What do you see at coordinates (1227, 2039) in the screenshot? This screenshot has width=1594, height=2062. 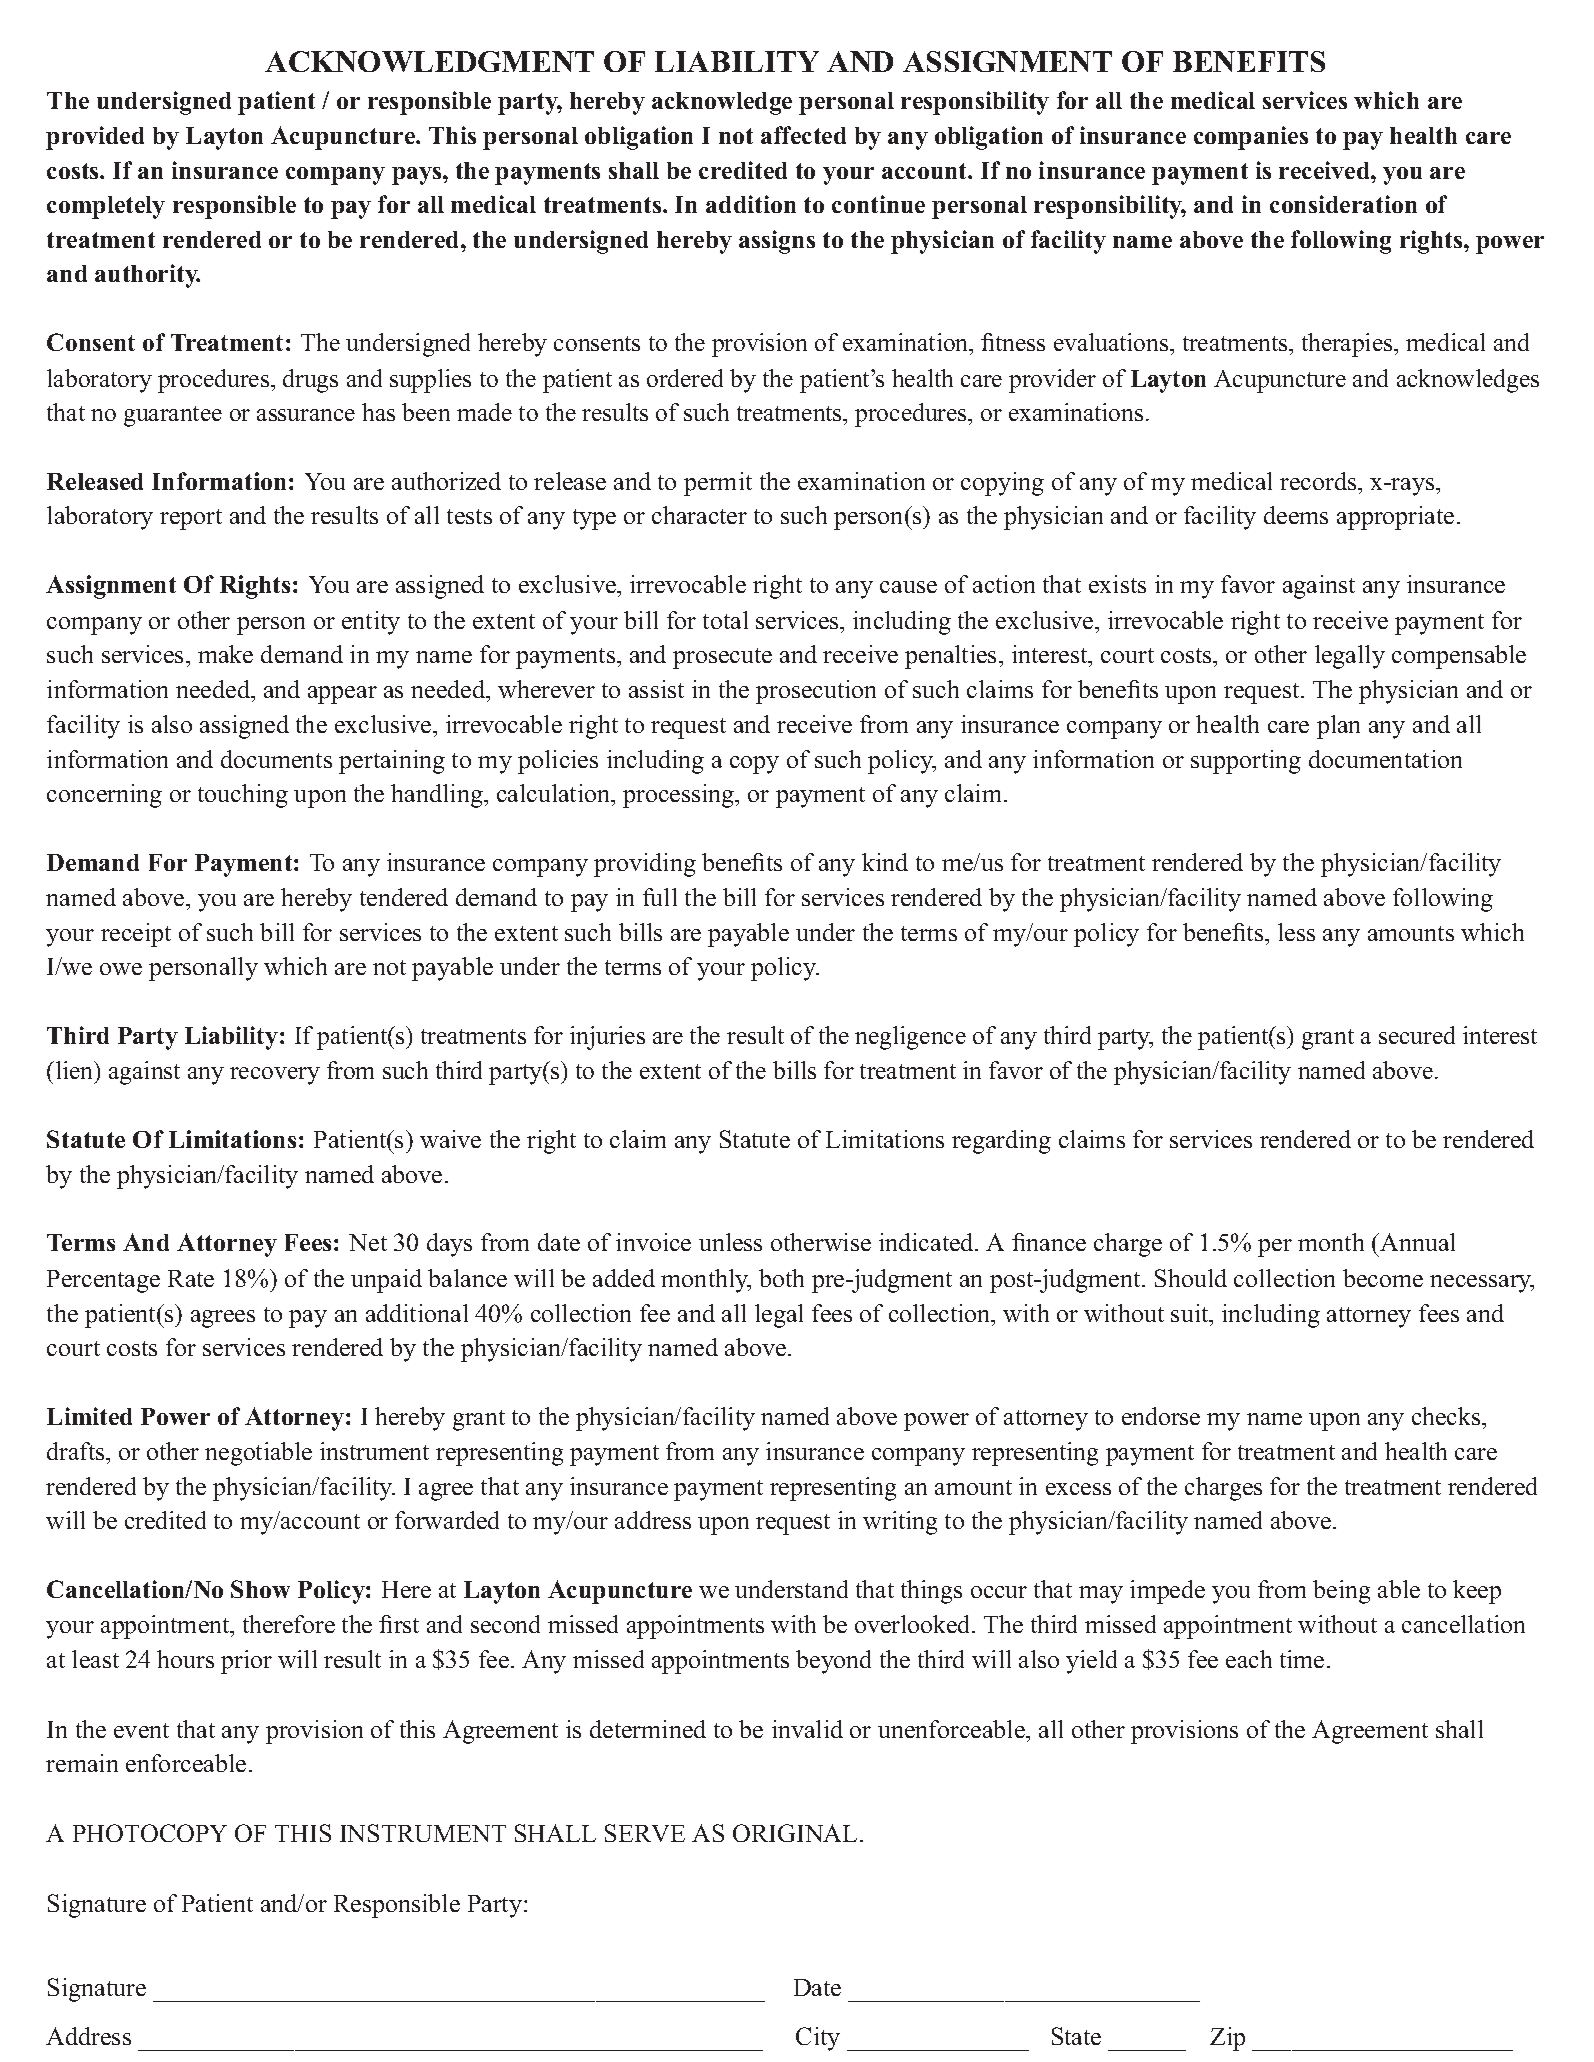 I see `Zip` at bounding box center [1227, 2039].
